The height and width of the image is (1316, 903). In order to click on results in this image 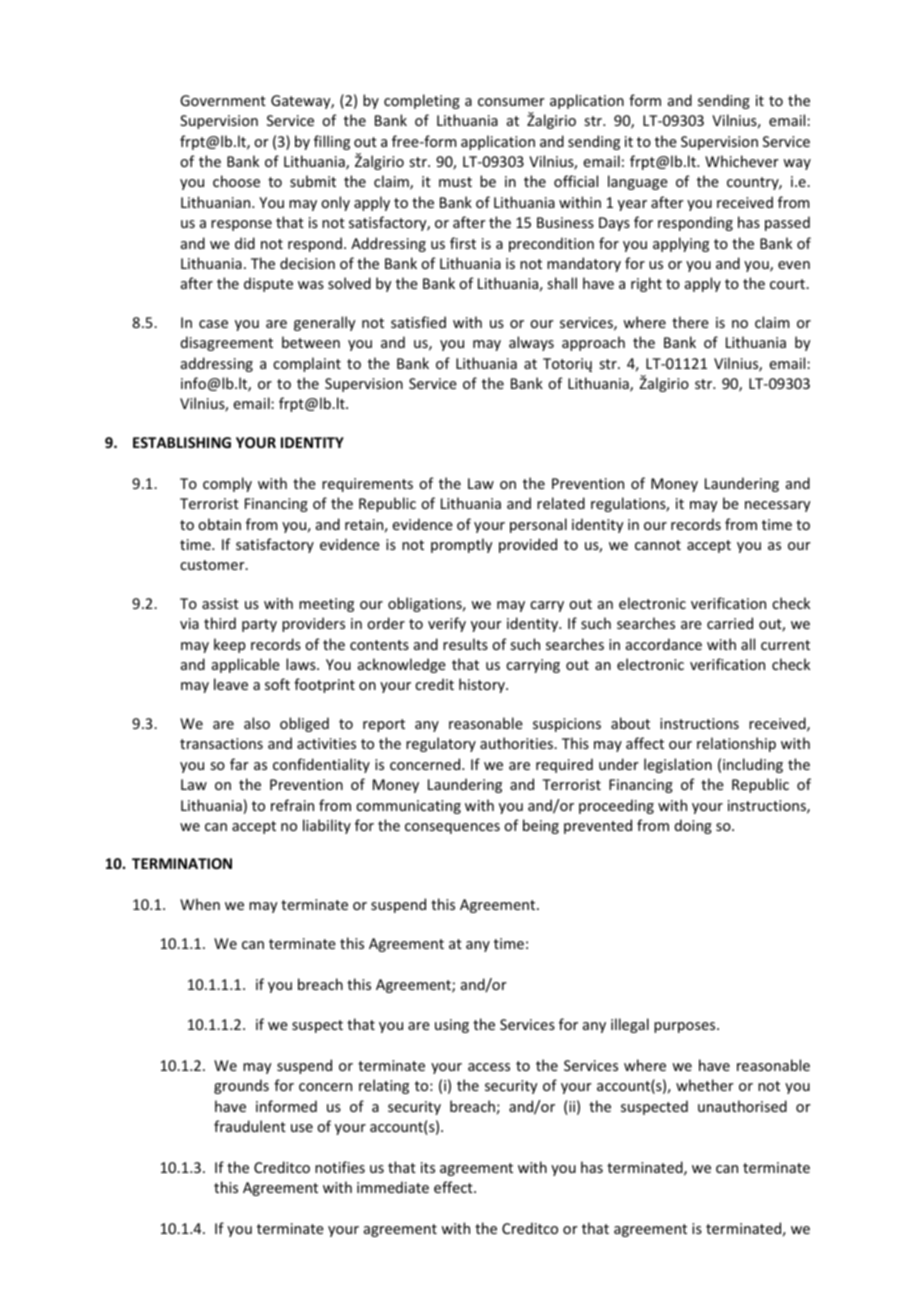, I will do `click(465, 644)`.
